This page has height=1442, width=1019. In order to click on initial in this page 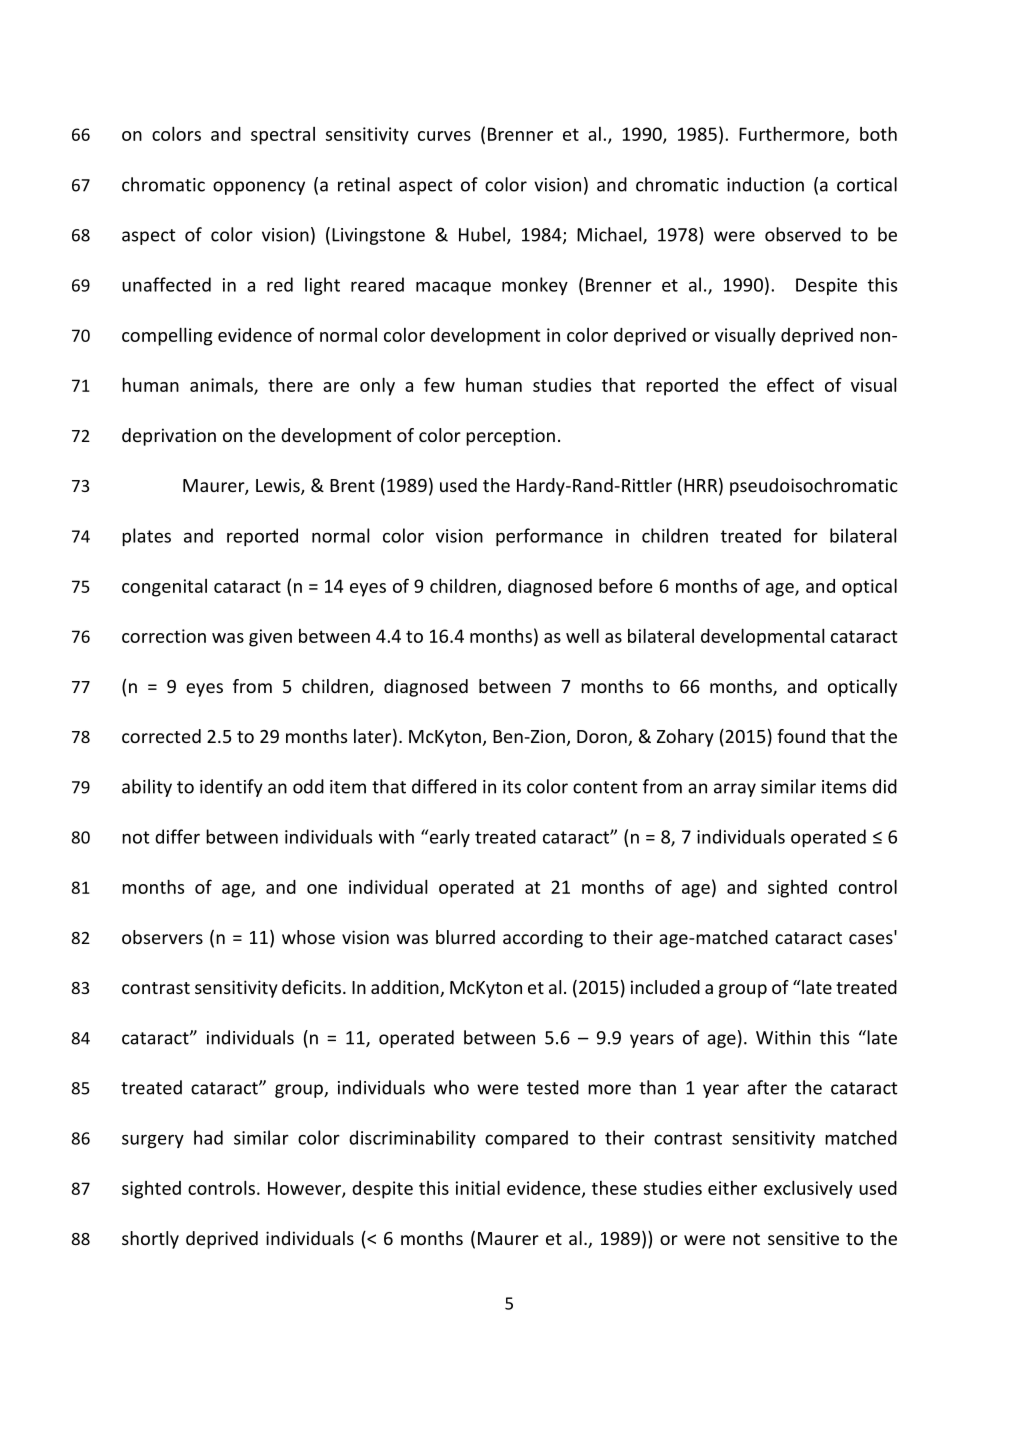, I will do `click(478, 1187)`.
